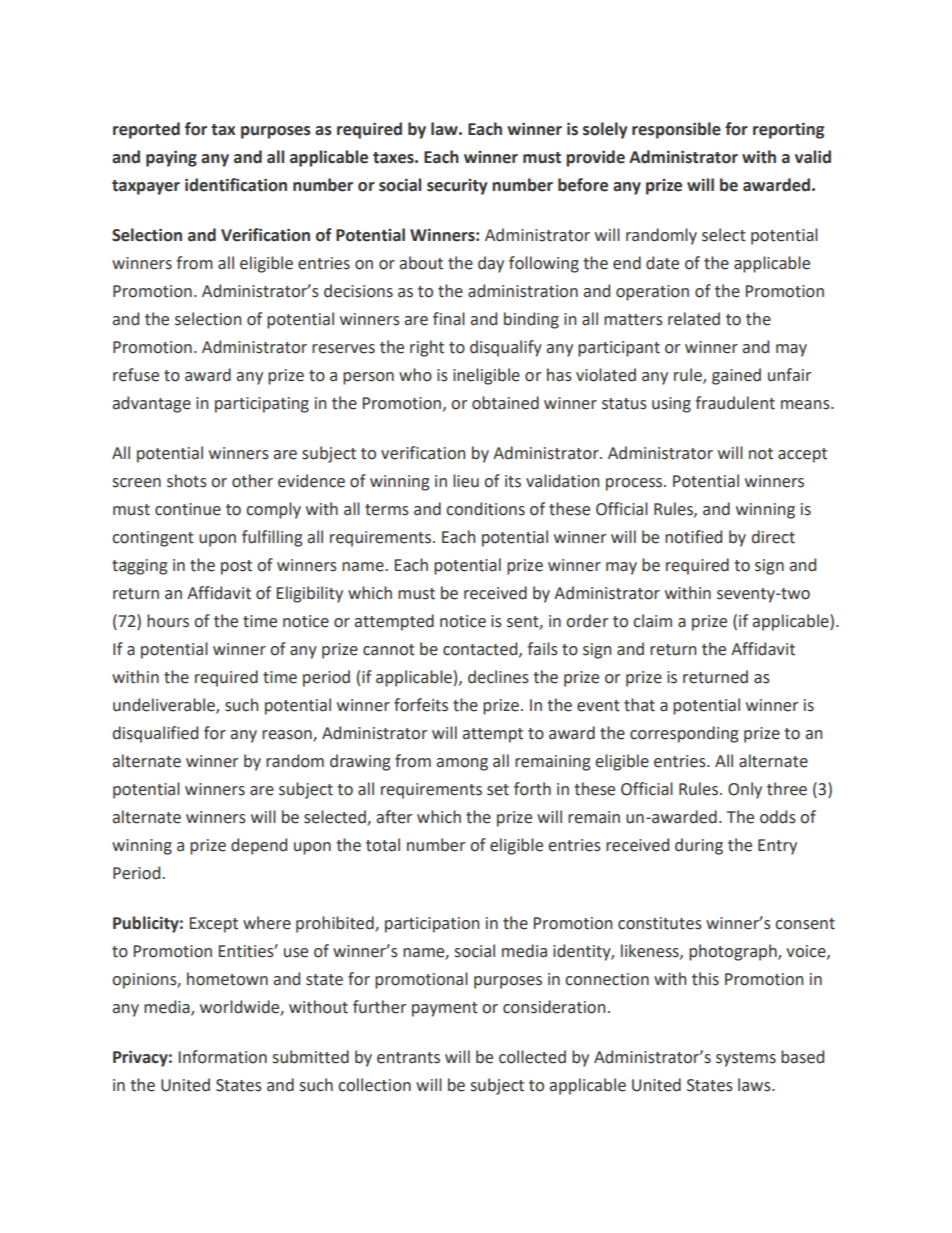 Image resolution: width=952 pixels, height=1233 pixels. What do you see at coordinates (187, 481) in the document?
I see `shots` at bounding box center [187, 481].
